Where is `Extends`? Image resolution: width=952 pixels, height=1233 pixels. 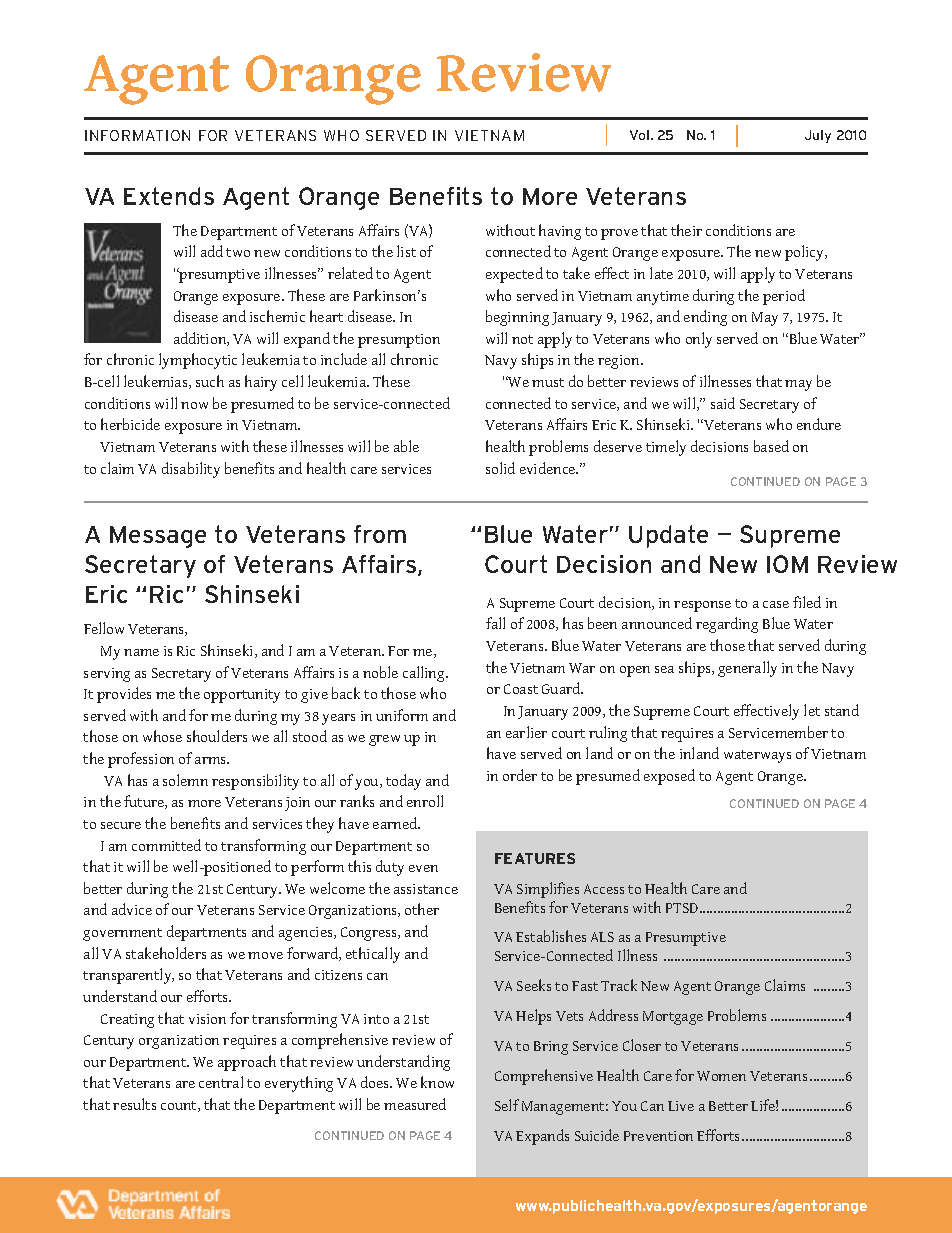
Extends is located at coordinates (169, 196).
